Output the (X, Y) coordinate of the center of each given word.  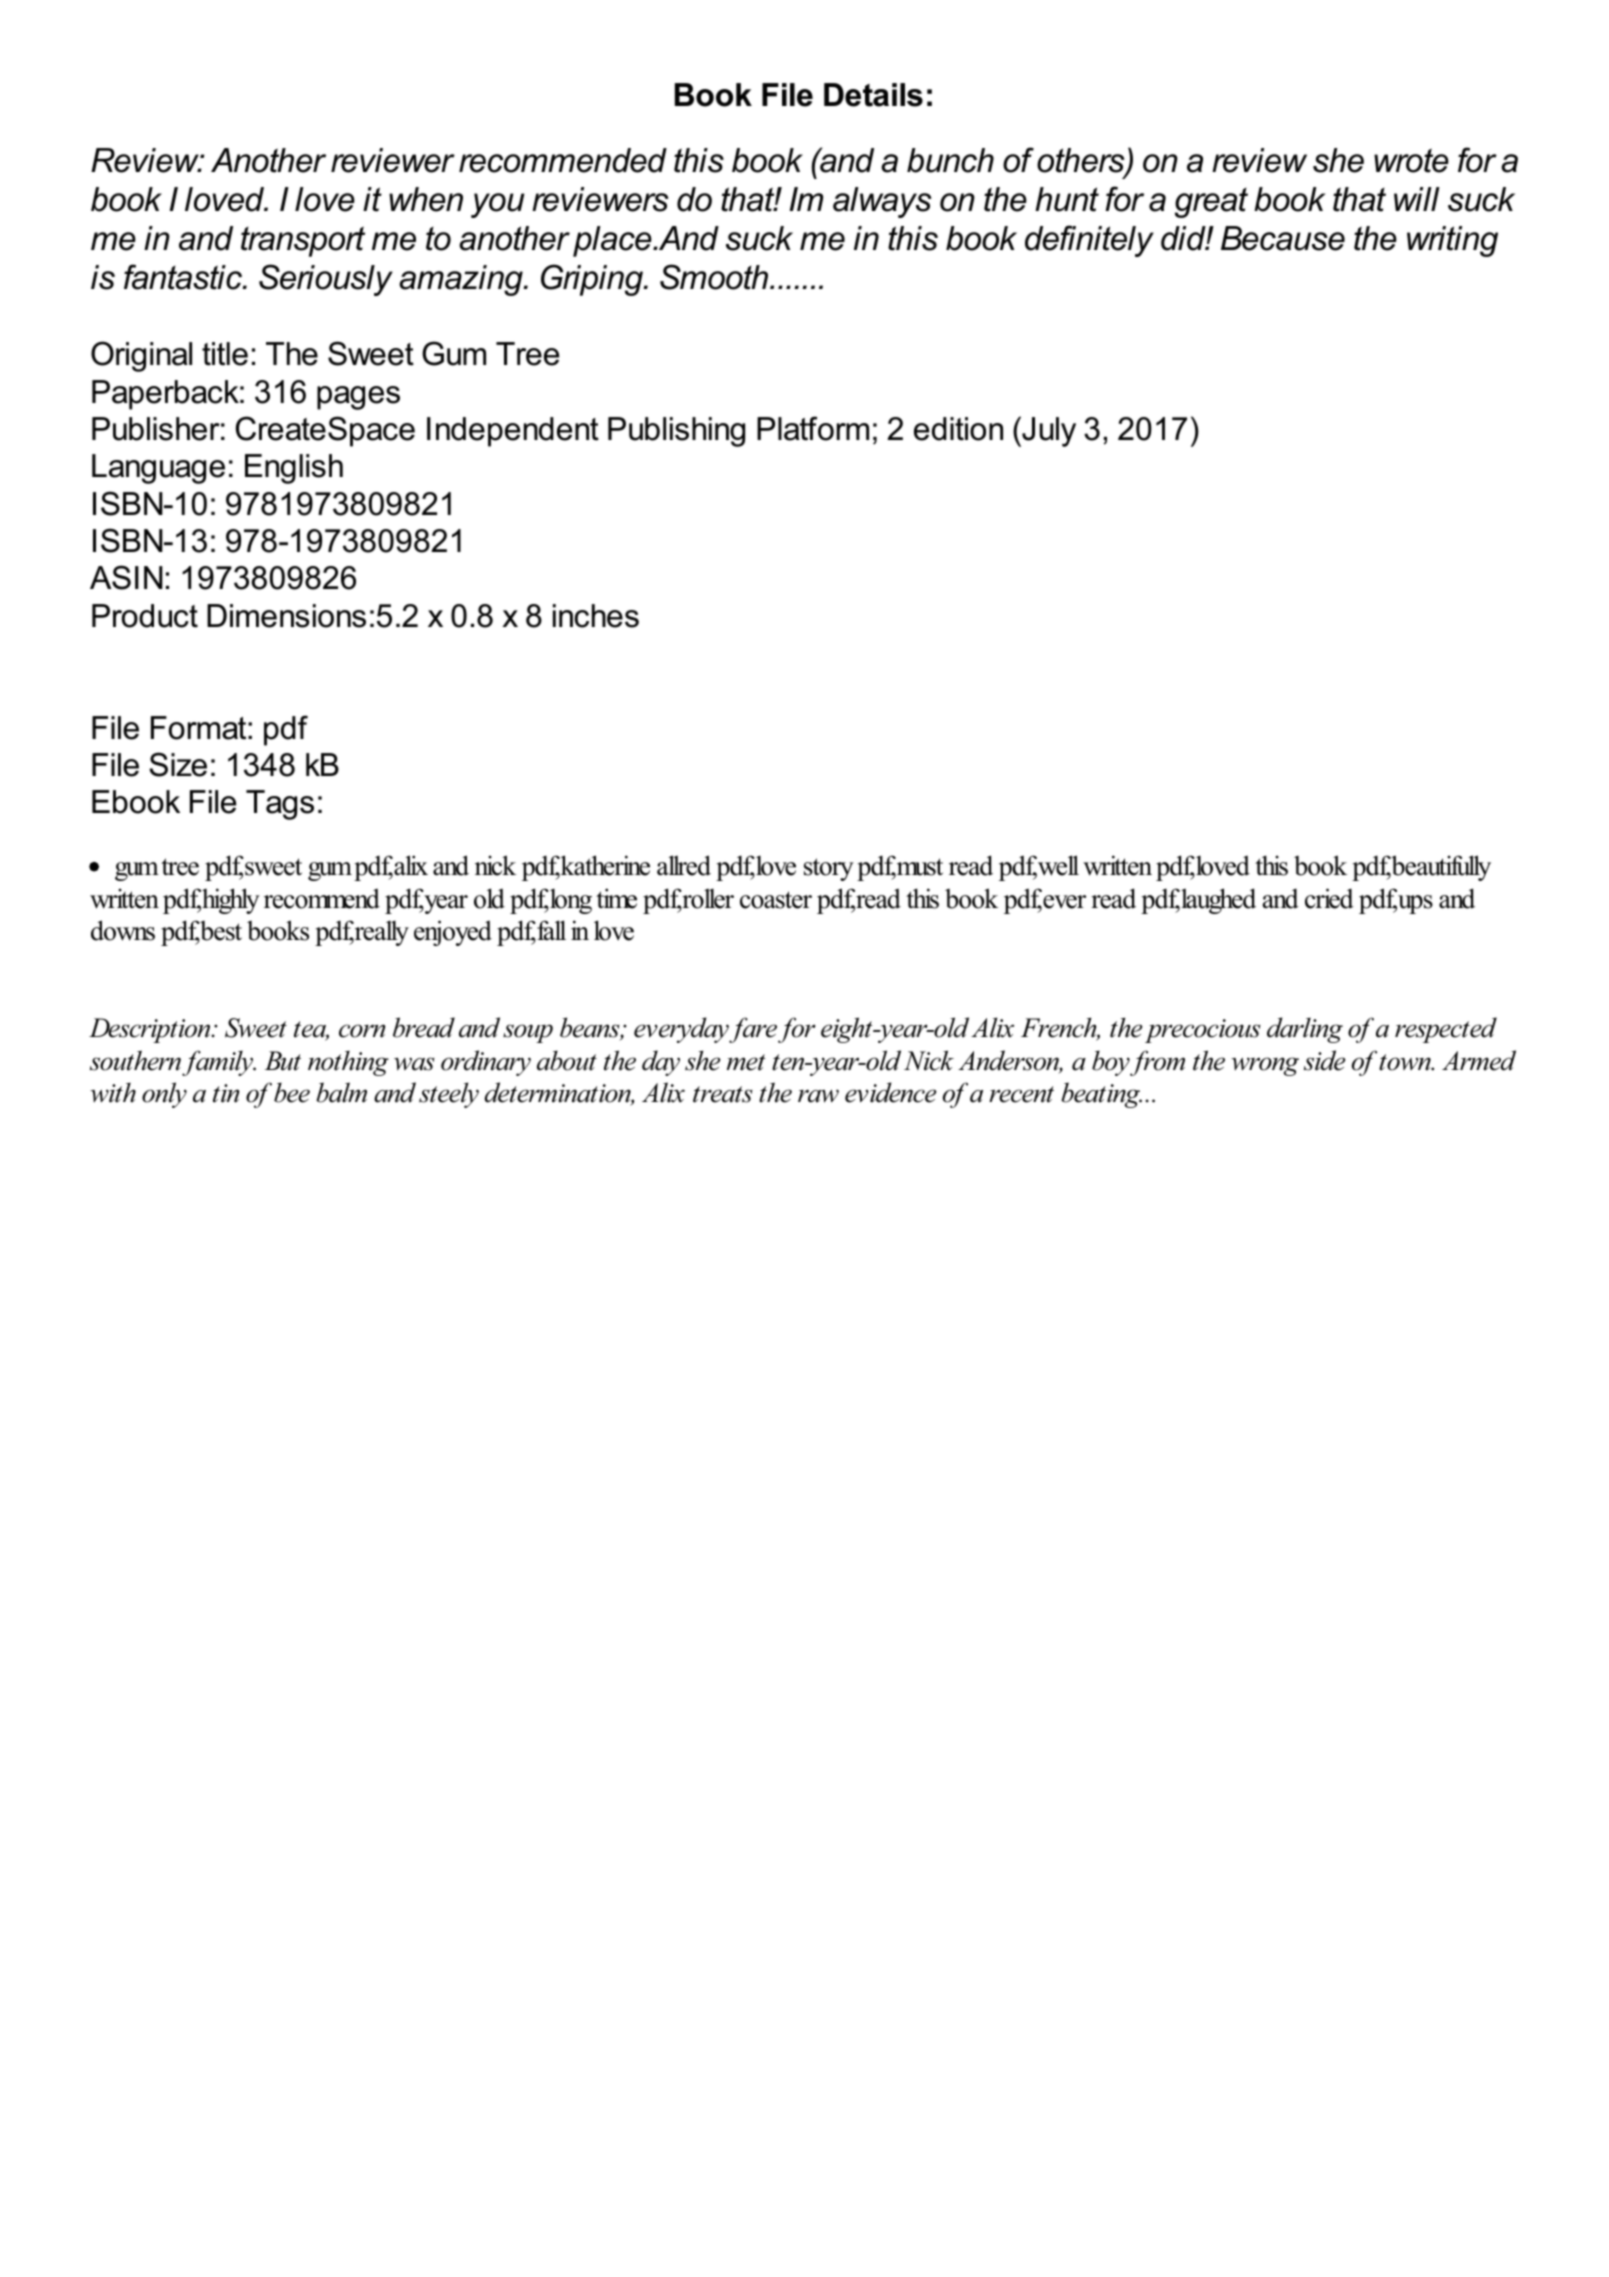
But (283, 1061)
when (426, 199)
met (746, 1062)
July (1048, 431)
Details (873, 95)
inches (596, 616)
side (1324, 1060)
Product (145, 616)
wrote (1411, 160)
